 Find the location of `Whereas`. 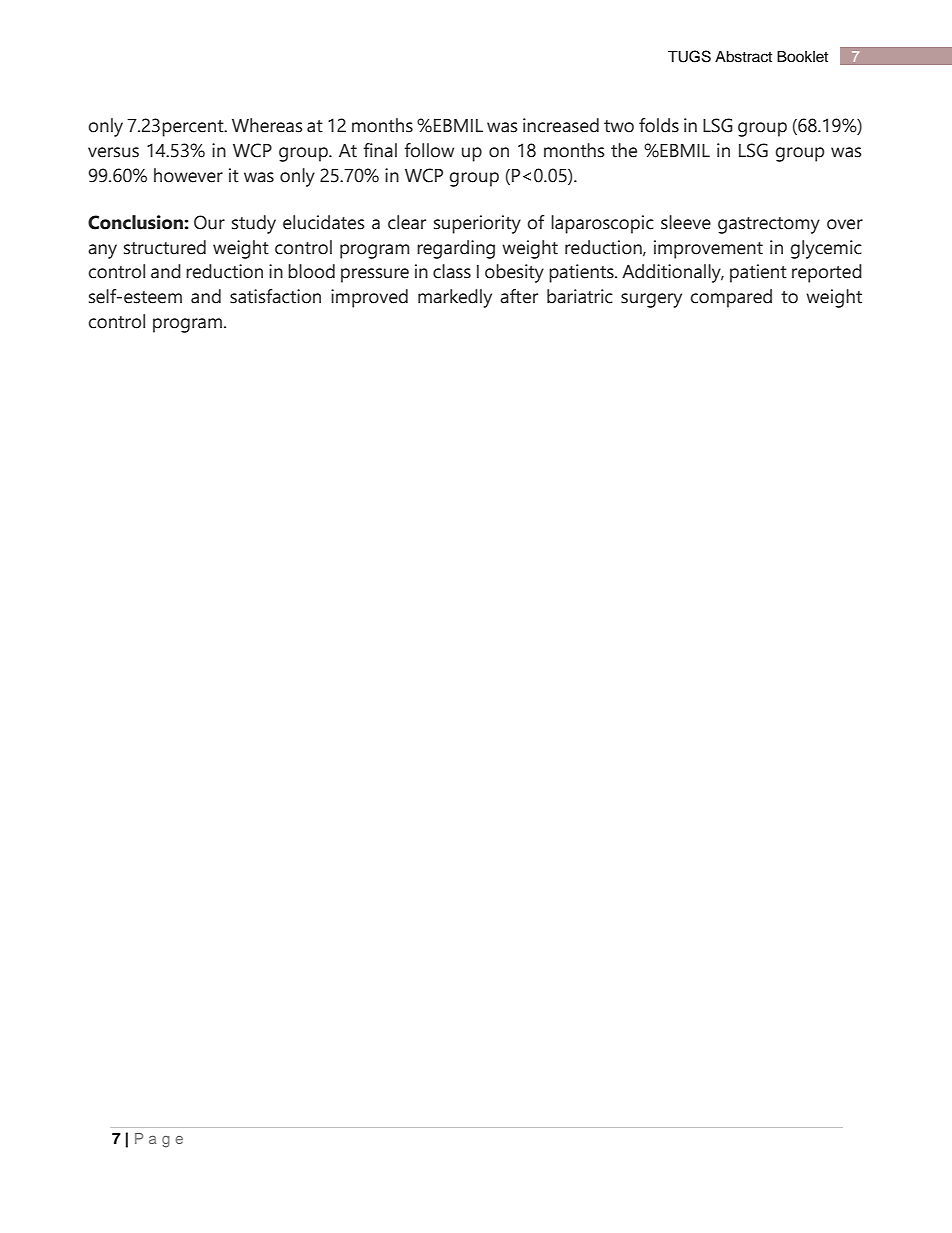

Whereas is located at coordinates (267, 125).
